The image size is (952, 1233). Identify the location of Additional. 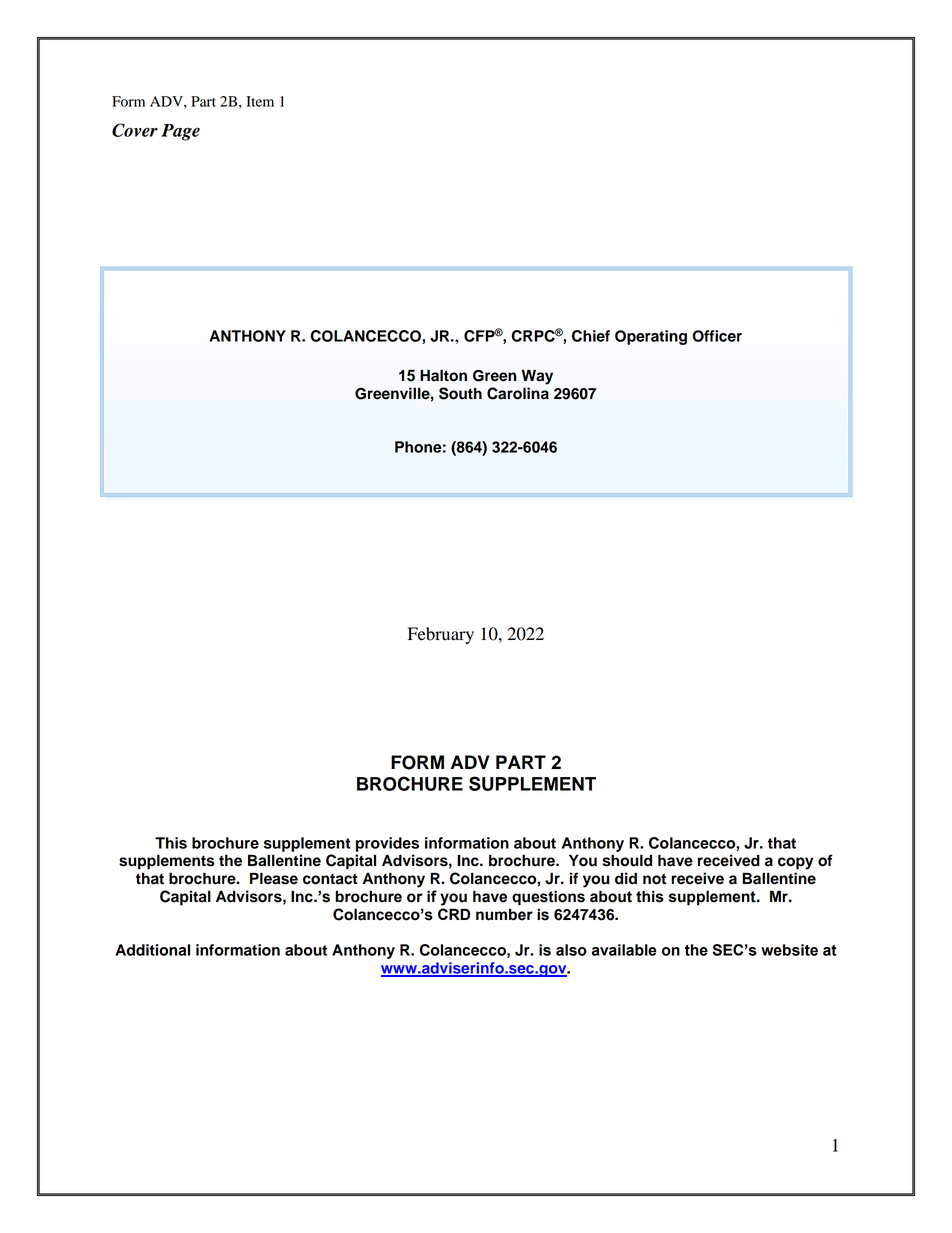
(152, 950).
